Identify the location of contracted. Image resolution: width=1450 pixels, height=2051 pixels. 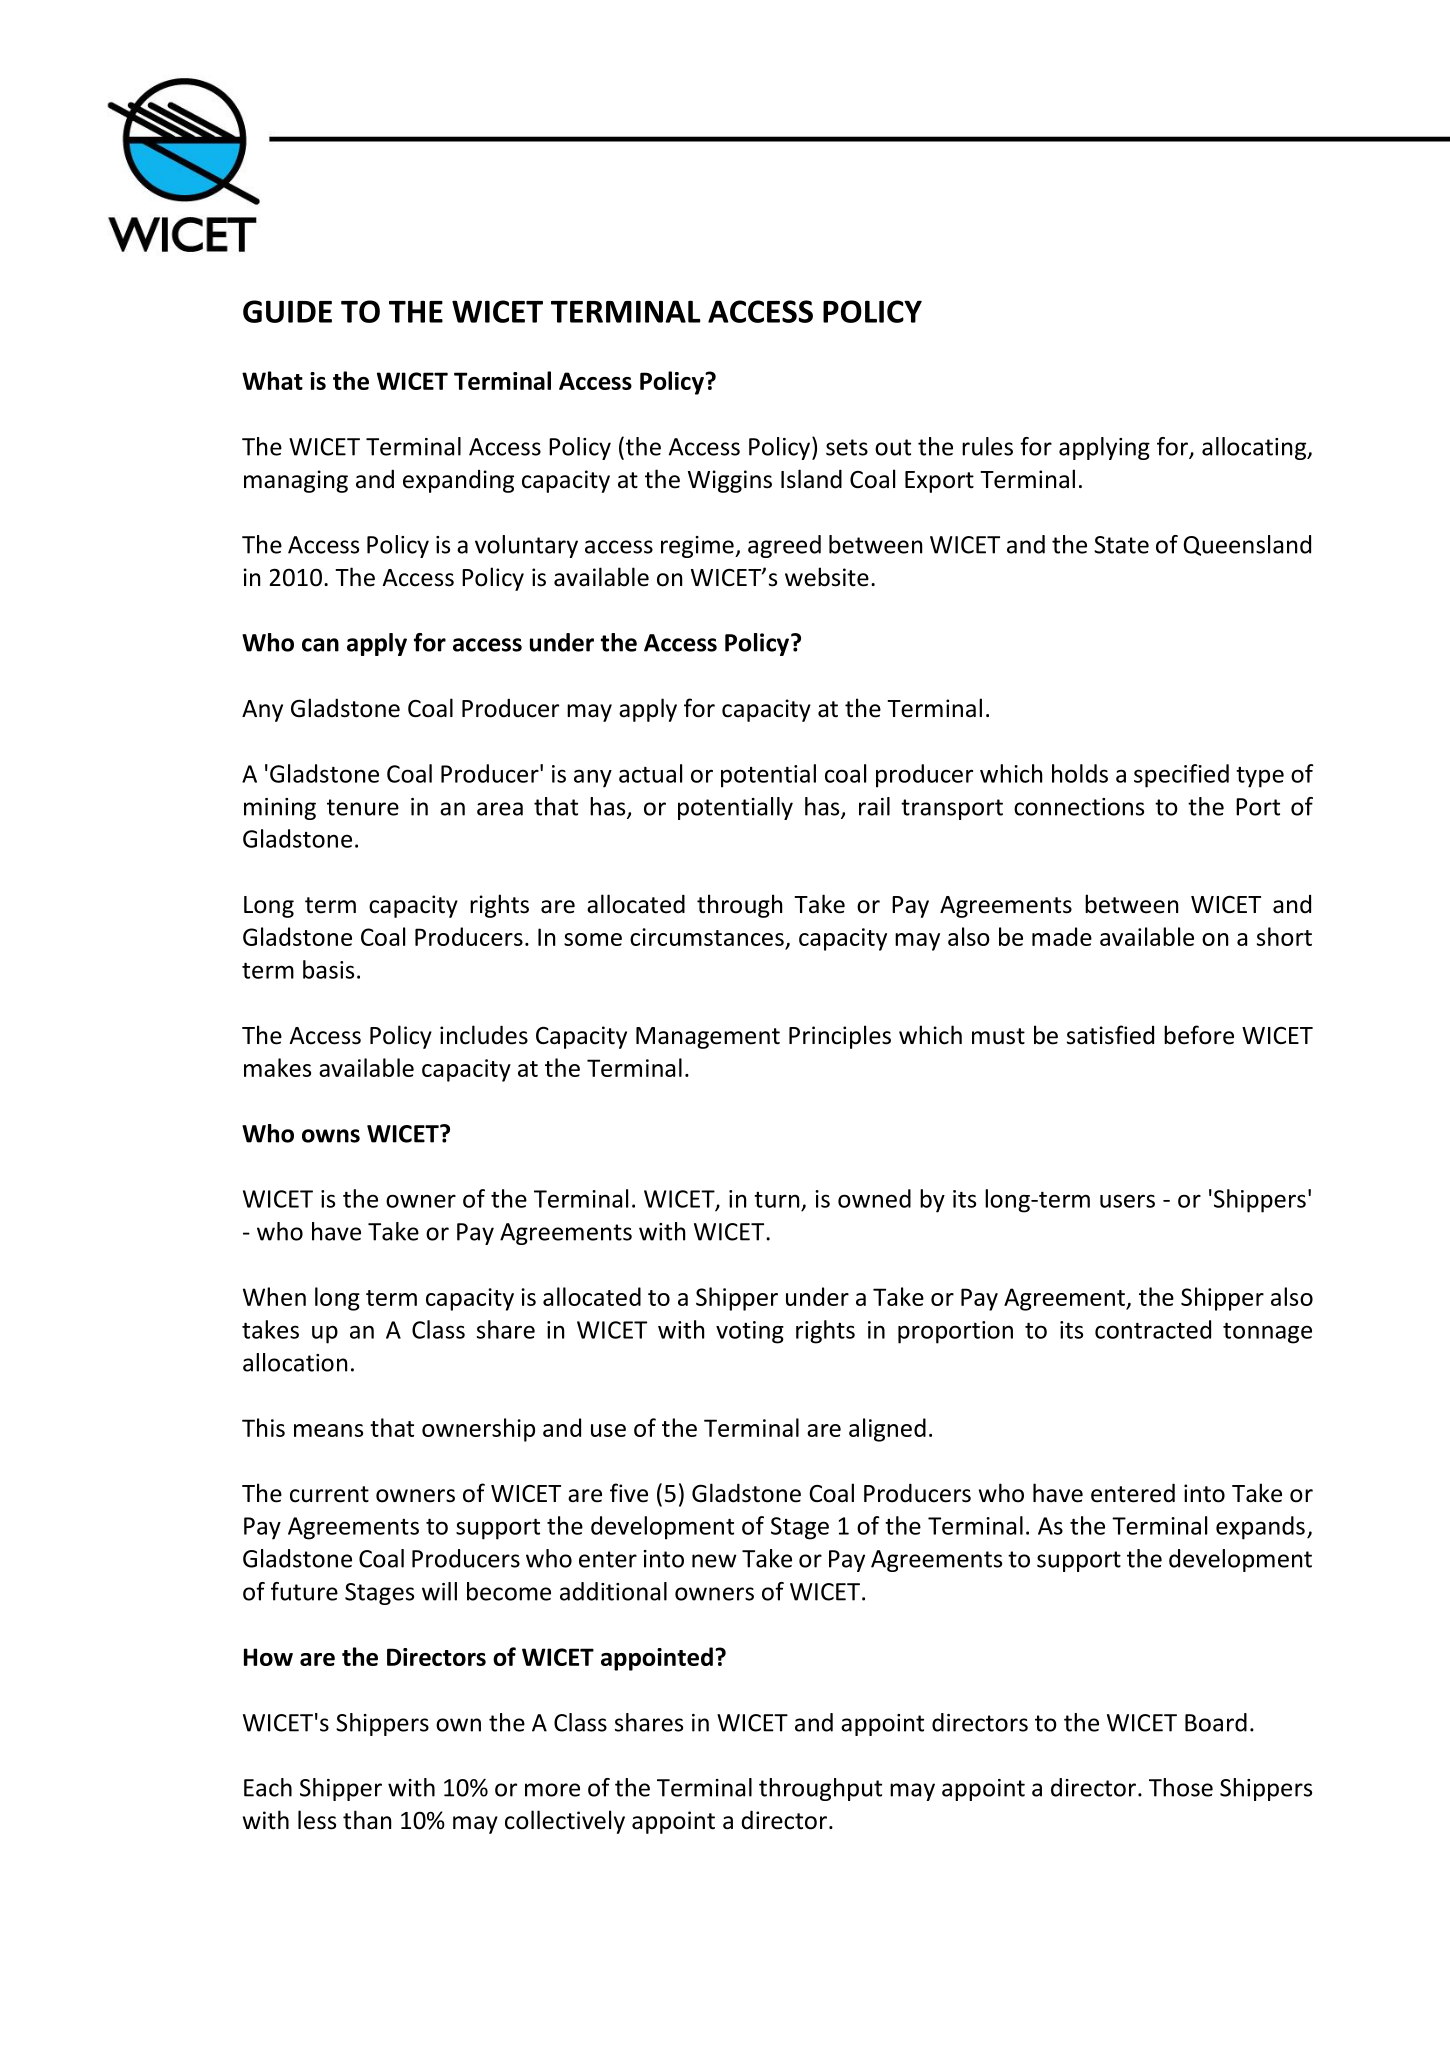
(1153, 1329).
